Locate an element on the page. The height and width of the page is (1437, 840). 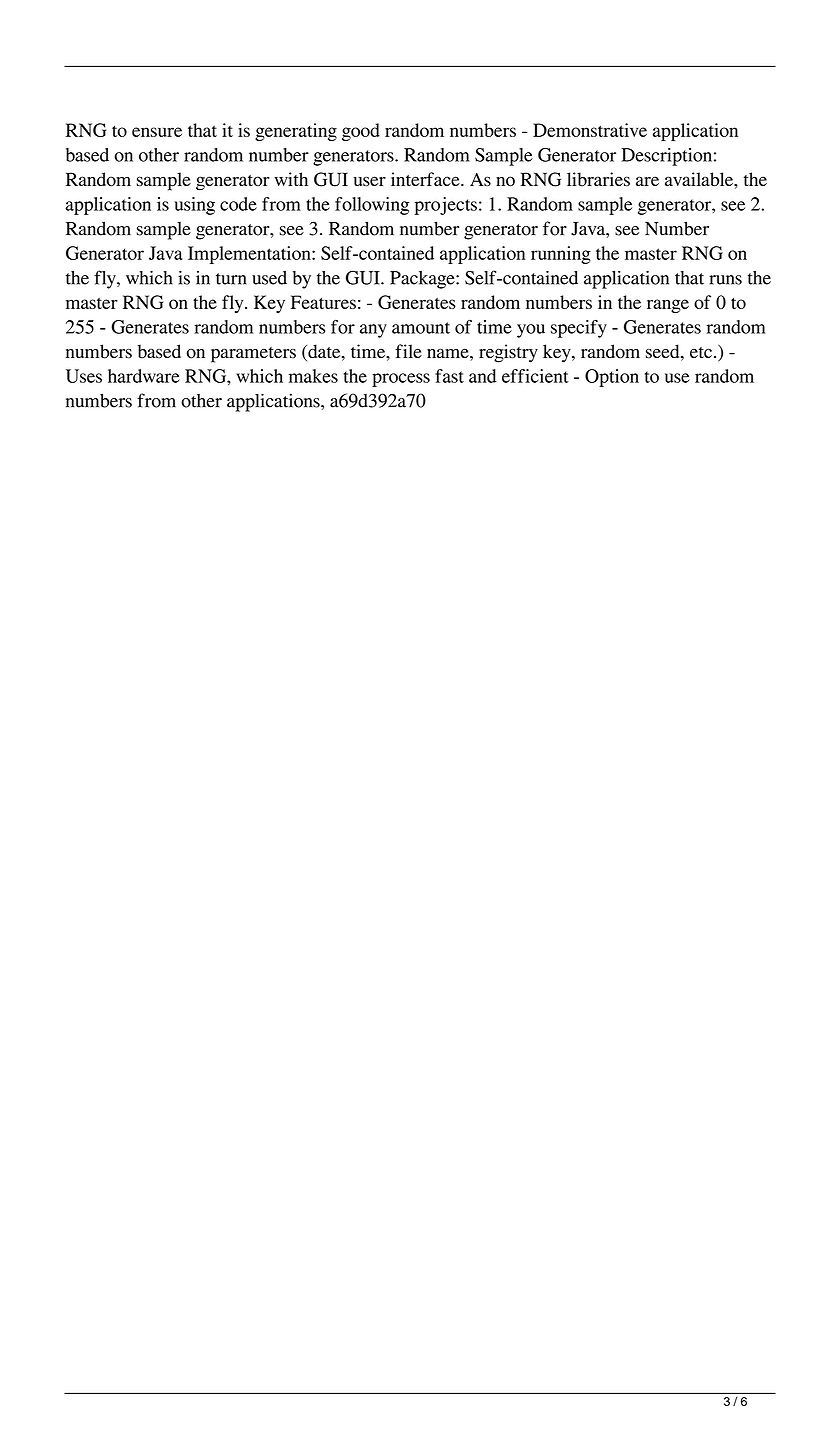
process is located at coordinates (401, 380).
